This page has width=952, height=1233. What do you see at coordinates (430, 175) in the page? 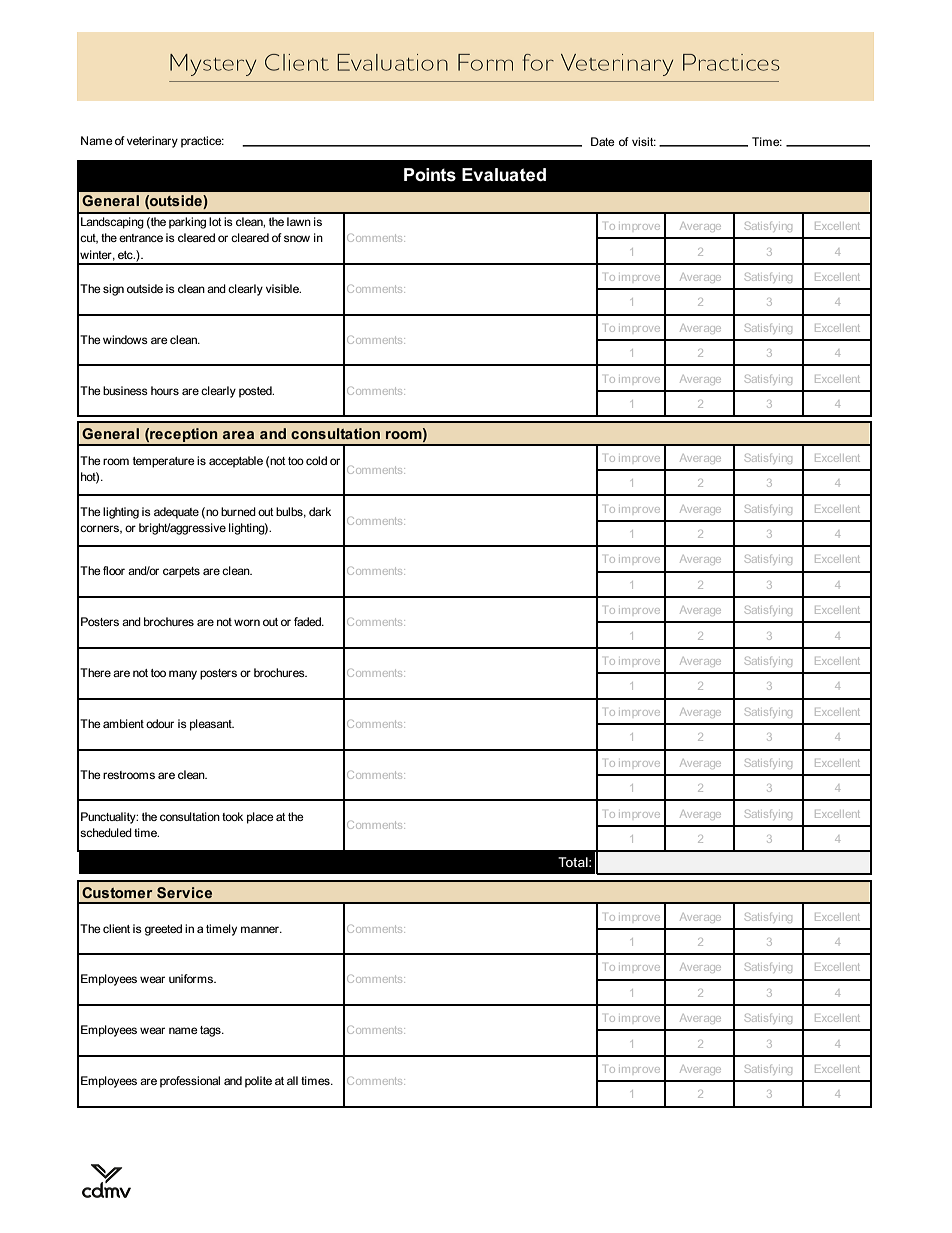
I see `Points` at bounding box center [430, 175].
